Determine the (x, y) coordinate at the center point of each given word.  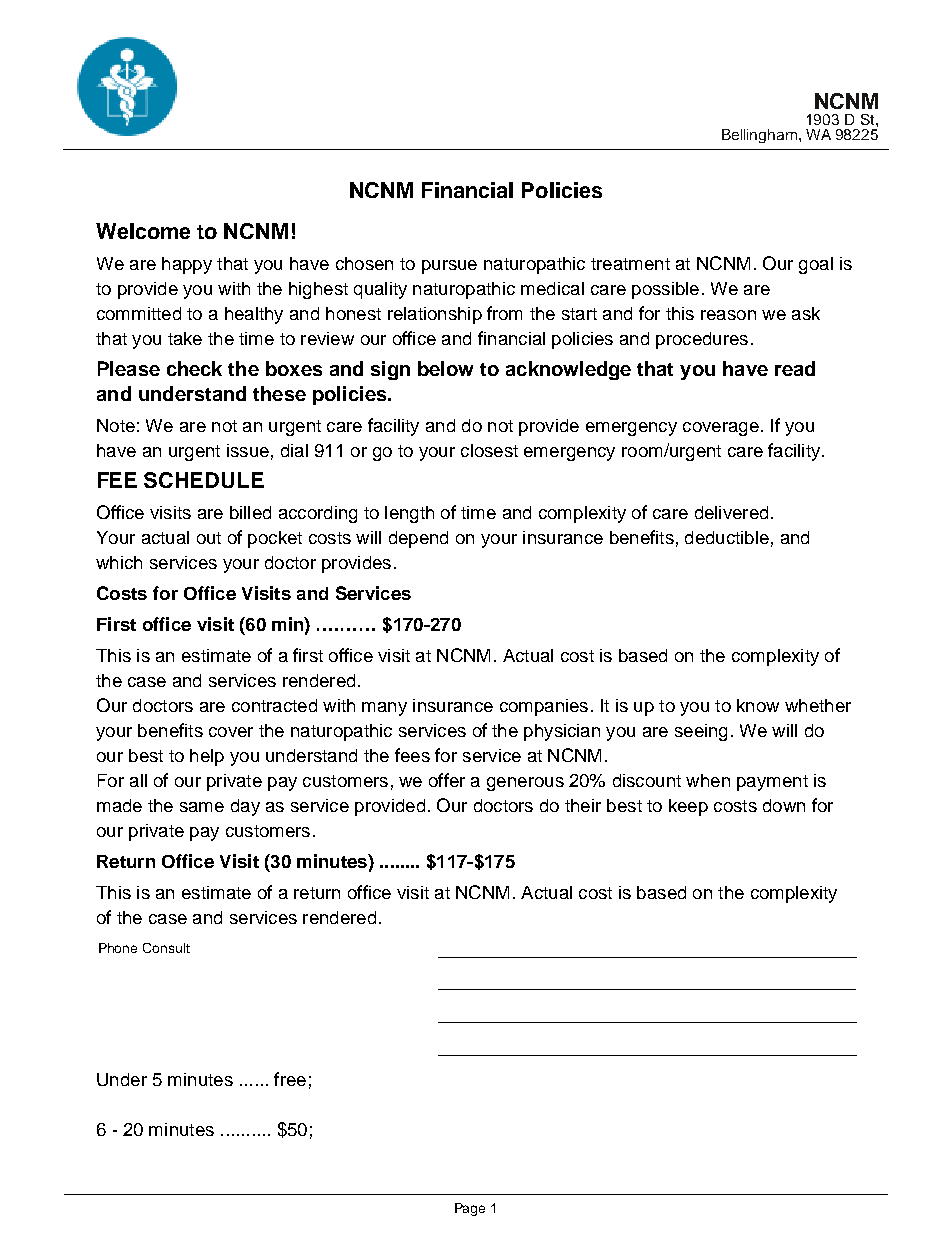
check (194, 368)
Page (470, 1209)
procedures (702, 340)
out (209, 538)
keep (688, 807)
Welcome (143, 231)
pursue (449, 267)
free (290, 1079)
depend (418, 539)
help (207, 757)
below (445, 368)
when (708, 780)
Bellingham (759, 136)
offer (447, 780)
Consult (166, 948)
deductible (727, 537)
